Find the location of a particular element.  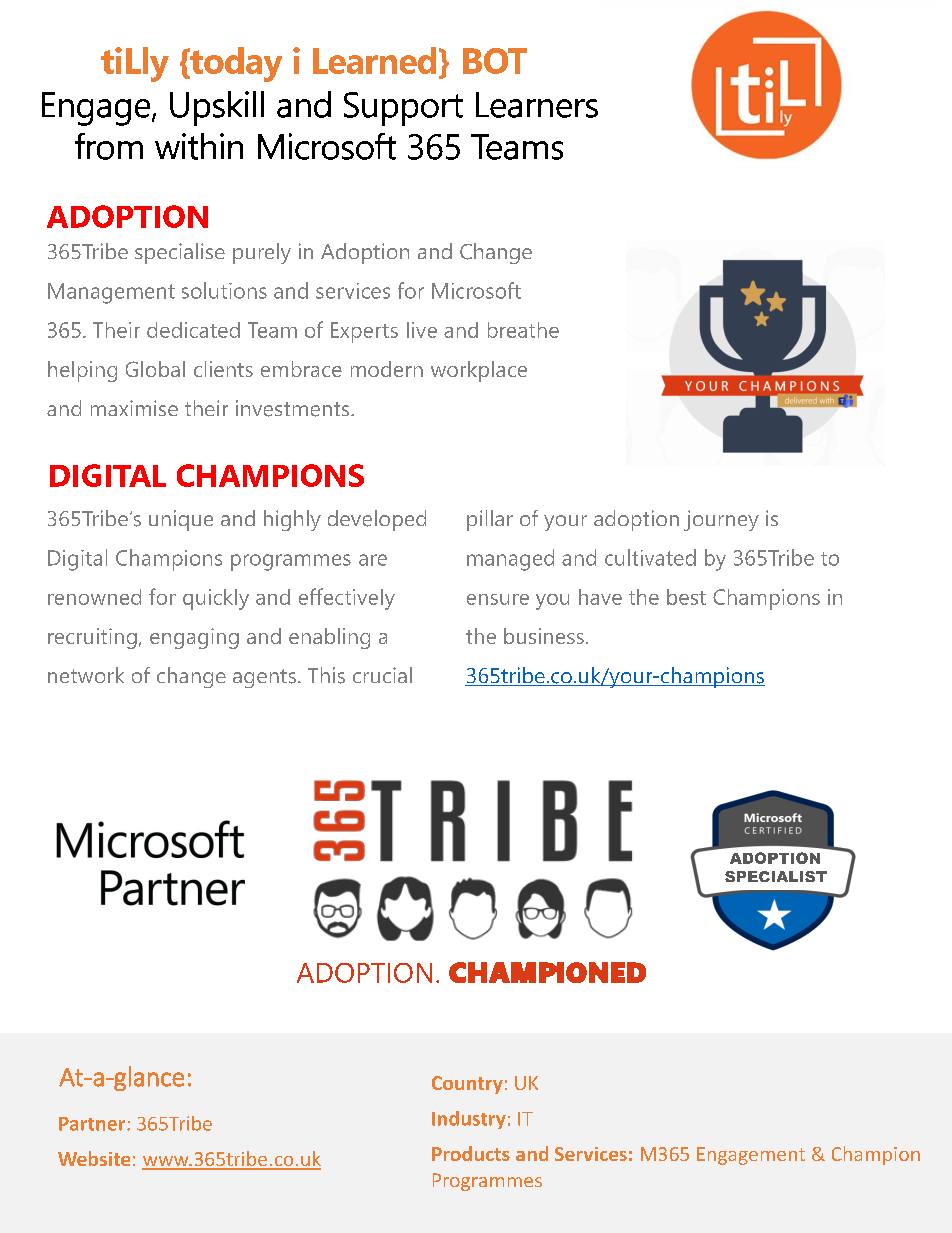

Learned is located at coordinates (374, 60).
